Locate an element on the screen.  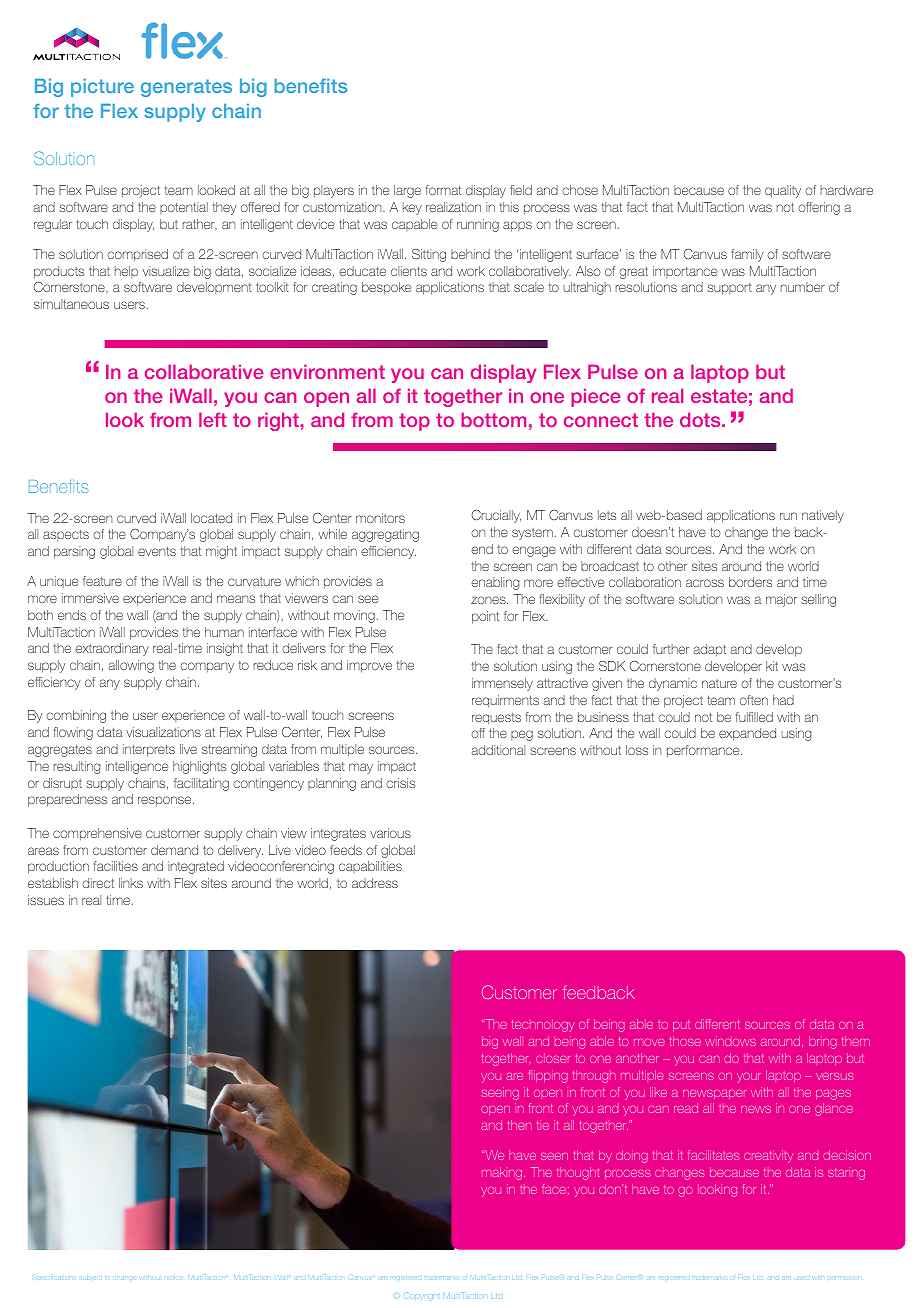
format is located at coordinates (443, 190).
